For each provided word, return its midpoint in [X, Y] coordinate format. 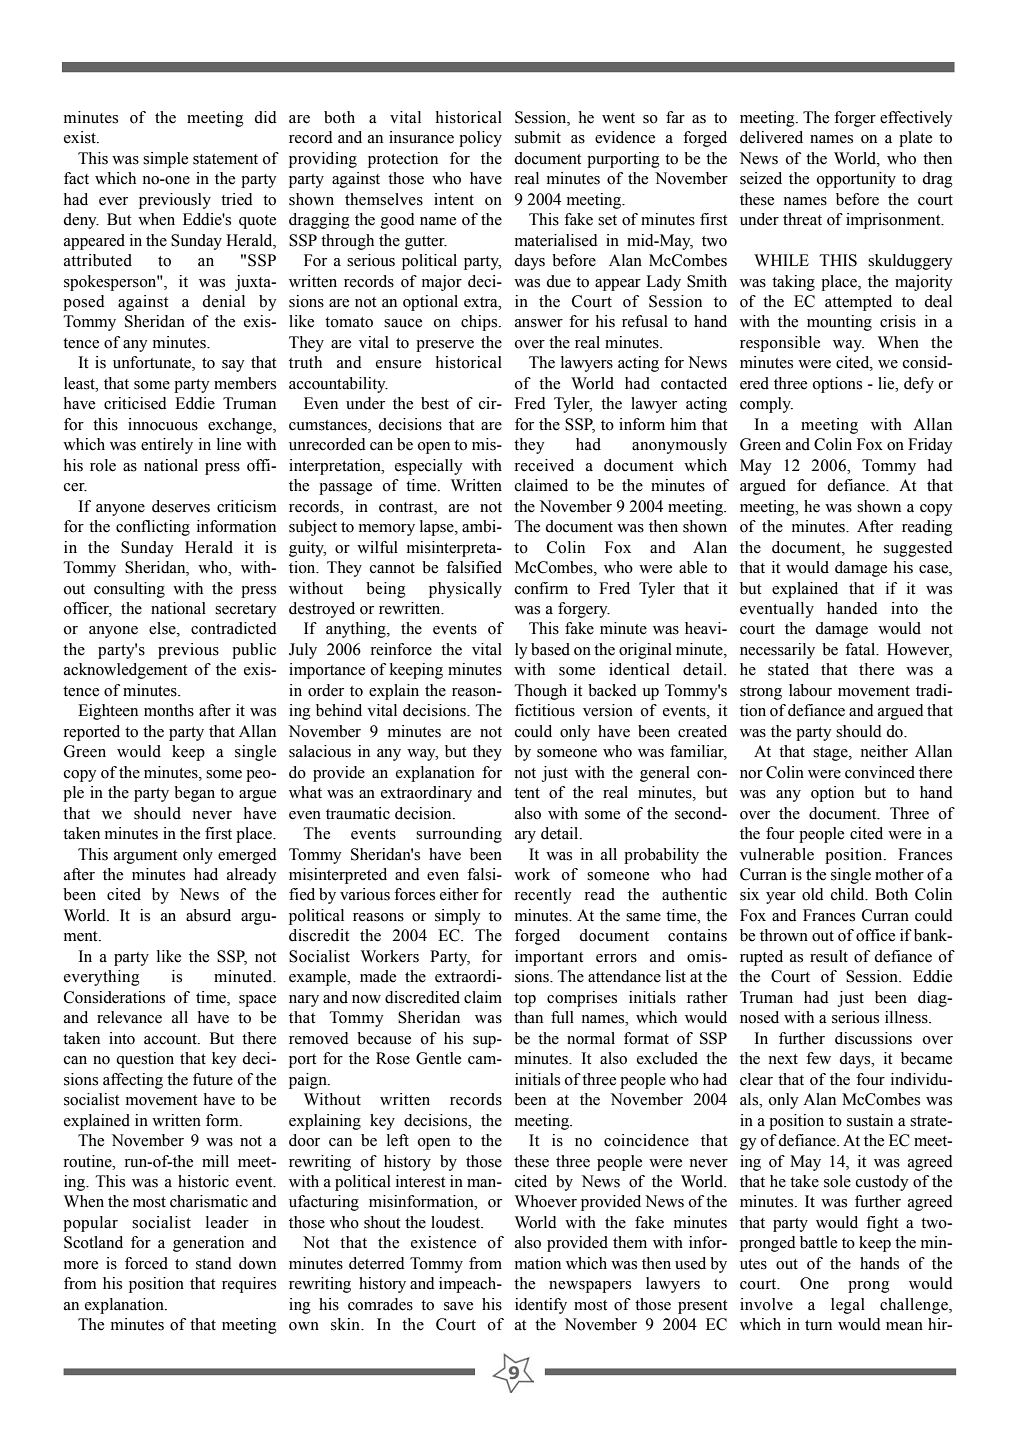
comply [766, 405]
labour [810, 690]
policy [480, 139]
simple [165, 160]
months [169, 710]
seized [761, 178]
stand [214, 1263]
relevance [129, 1017]
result [829, 956]
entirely [167, 446]
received [544, 465]
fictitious [545, 710]
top [525, 1000]
